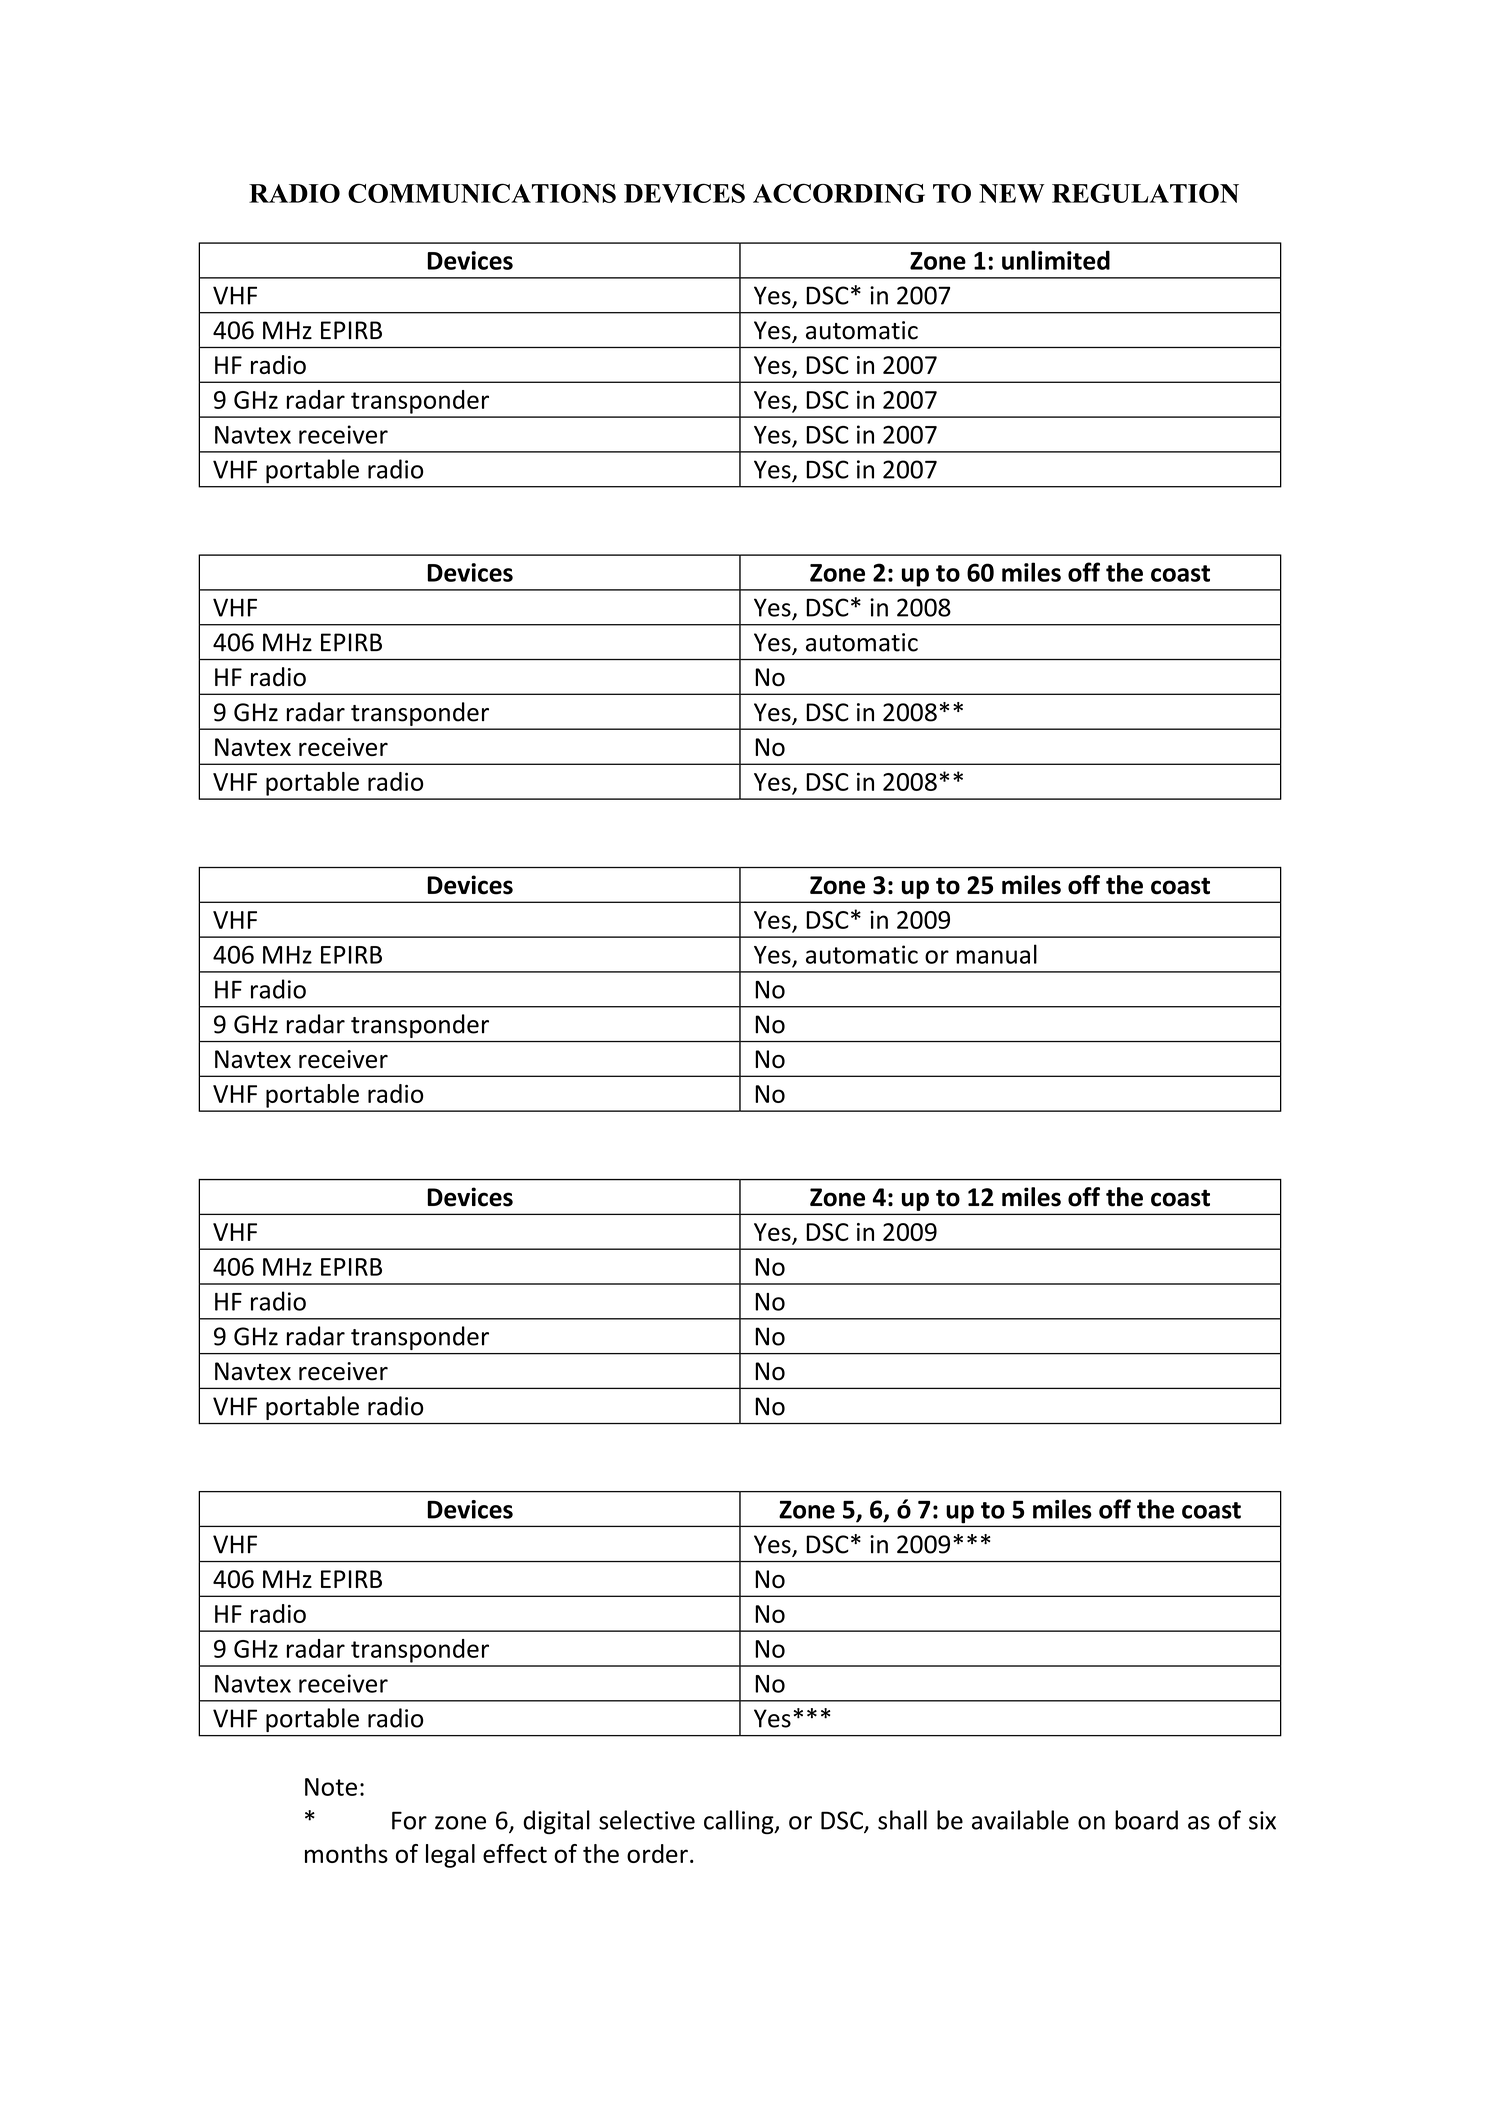 The height and width of the screenshot is (2105, 1489). Describe the element at coordinates (1056, 260) in the screenshot. I see `unlimited` at that location.
